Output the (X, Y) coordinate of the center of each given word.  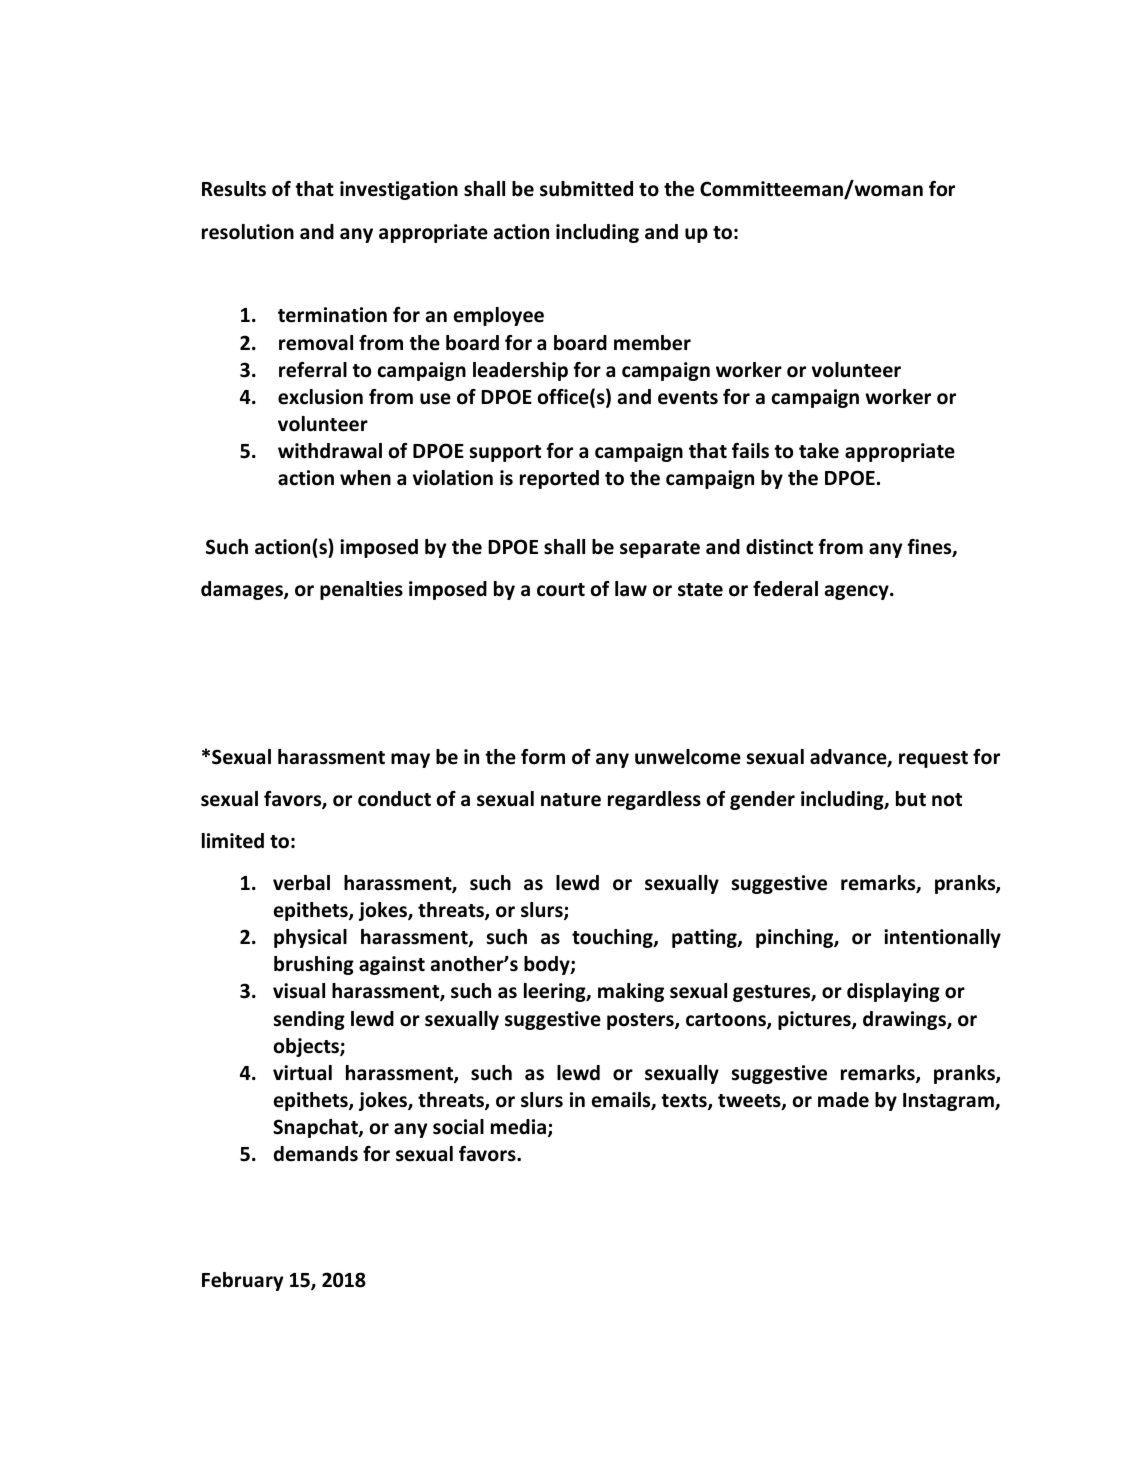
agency (858, 592)
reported (559, 479)
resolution (248, 232)
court (561, 590)
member (652, 343)
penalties (361, 590)
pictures (815, 1020)
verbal (301, 883)
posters (641, 1021)
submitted (586, 189)
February (242, 1281)
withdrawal (330, 451)
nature (571, 800)
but (911, 799)
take (819, 451)
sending (309, 1020)
